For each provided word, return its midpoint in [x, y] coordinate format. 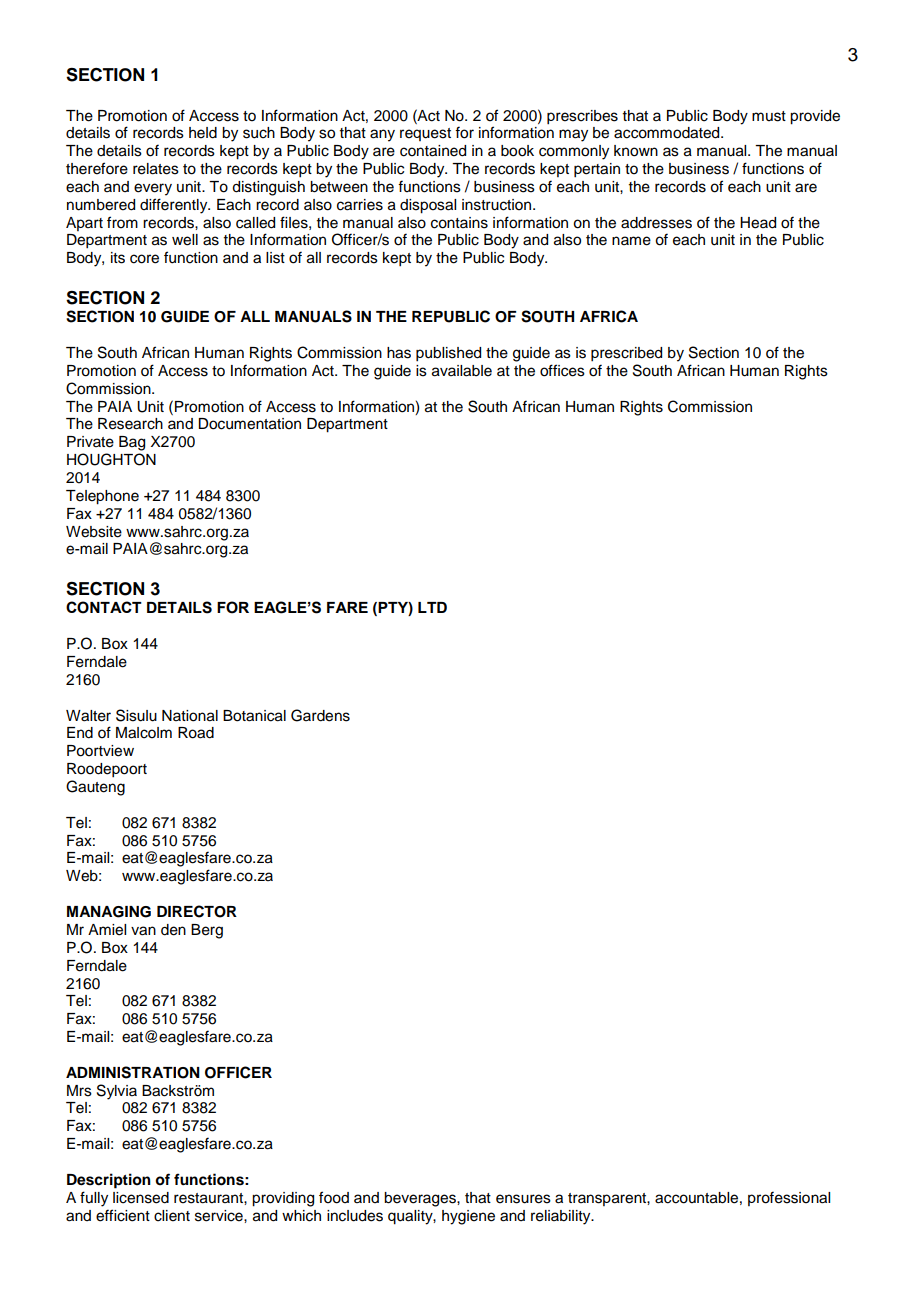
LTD [432, 607]
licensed [141, 1198]
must [769, 116]
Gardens [320, 715]
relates [156, 169]
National [190, 716]
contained [433, 151]
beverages [421, 1199]
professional [789, 1198]
